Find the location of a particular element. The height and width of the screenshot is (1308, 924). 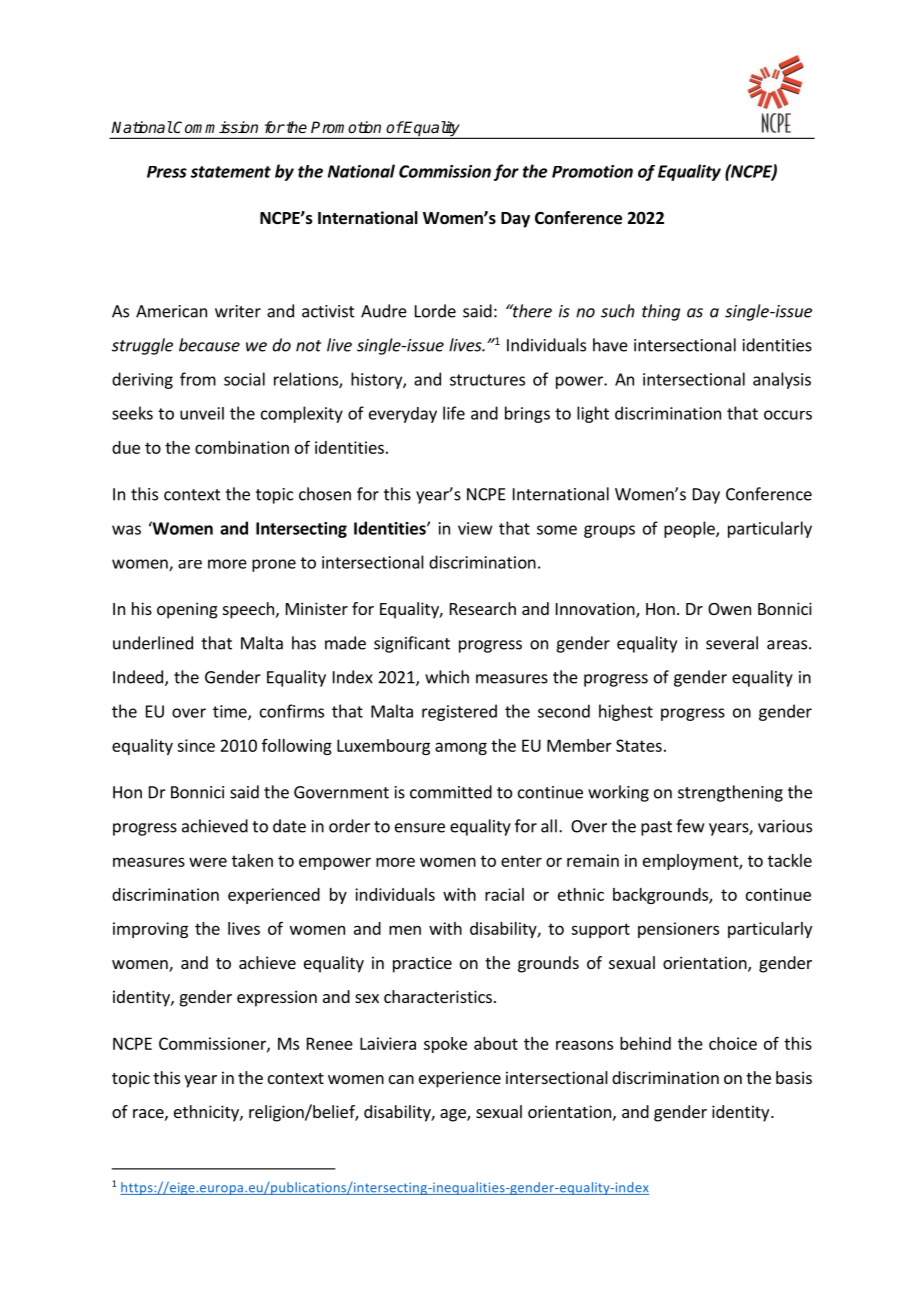

racial is located at coordinates (504, 894).
